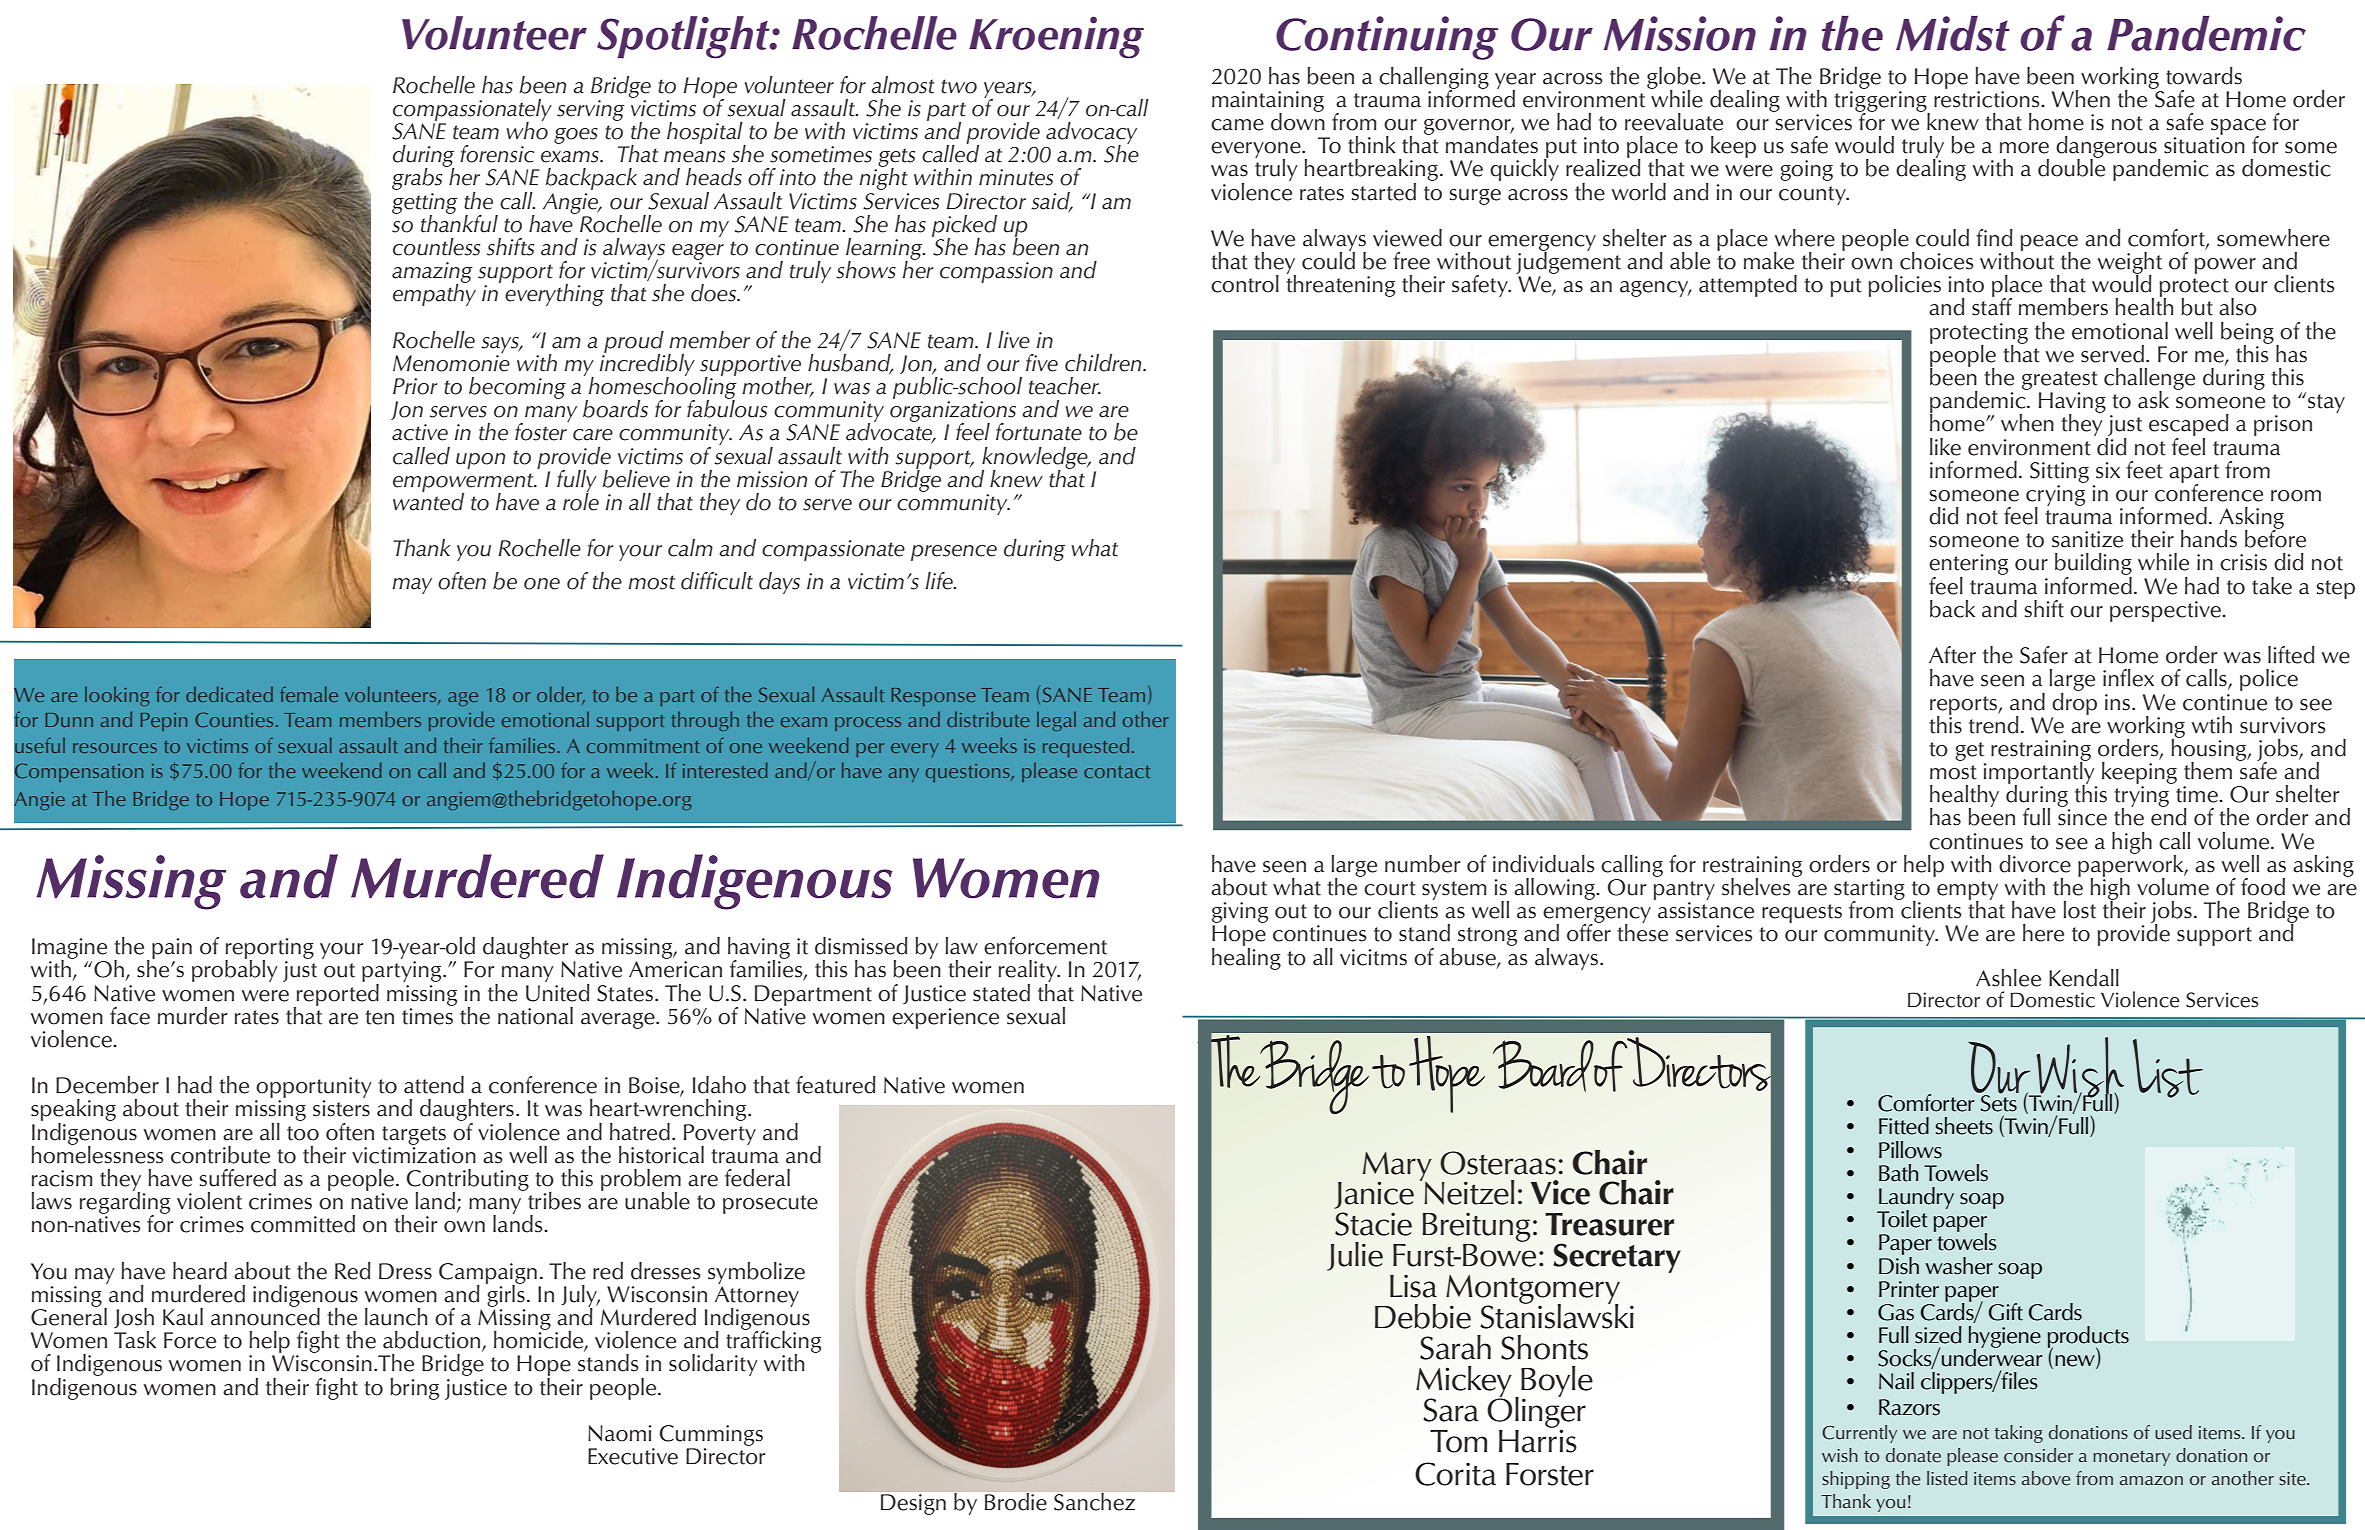 This screenshot has height=1530, width=2365. I want to click on reported, so click(337, 994).
